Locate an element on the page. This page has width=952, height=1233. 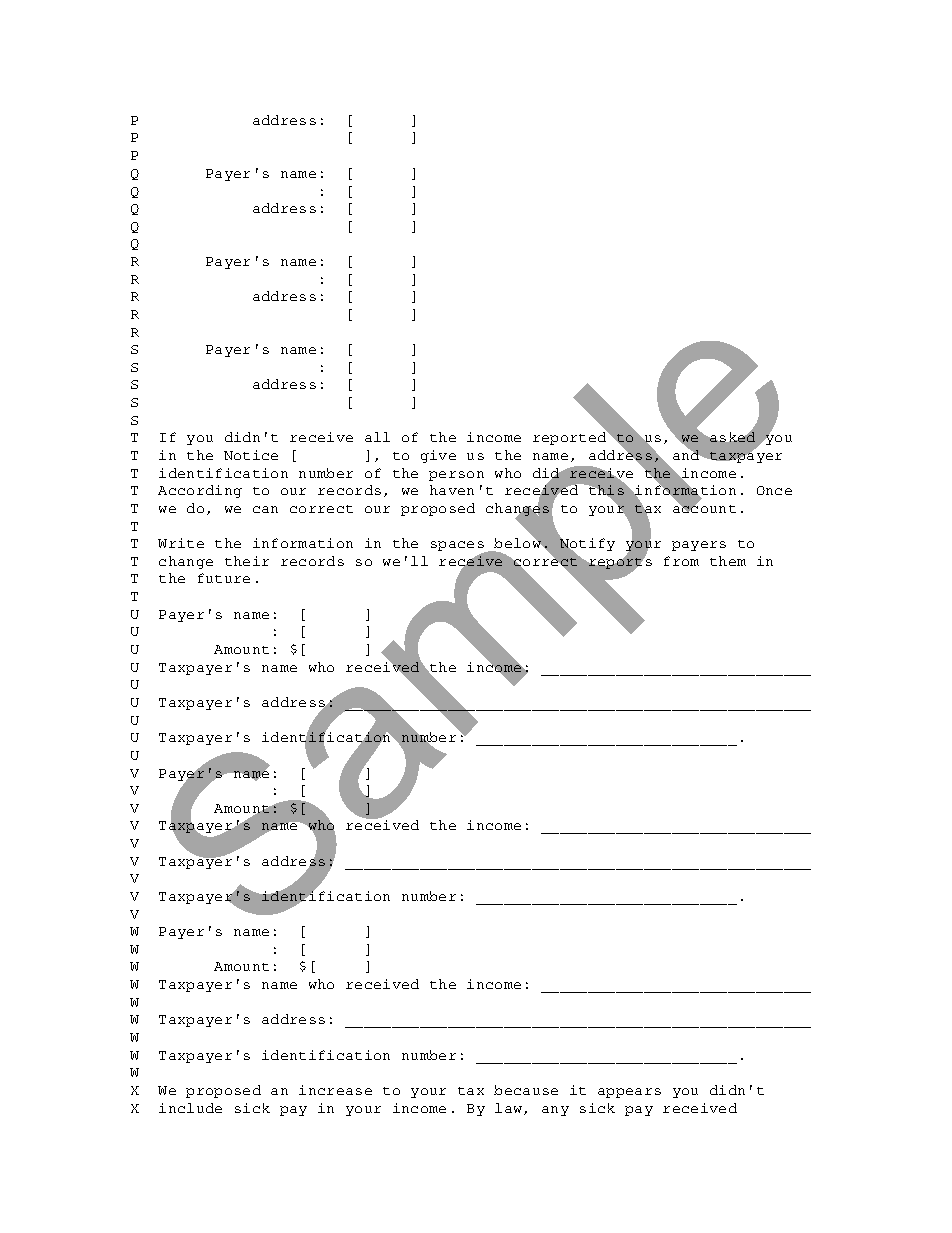
spaces is located at coordinates (458, 547).
